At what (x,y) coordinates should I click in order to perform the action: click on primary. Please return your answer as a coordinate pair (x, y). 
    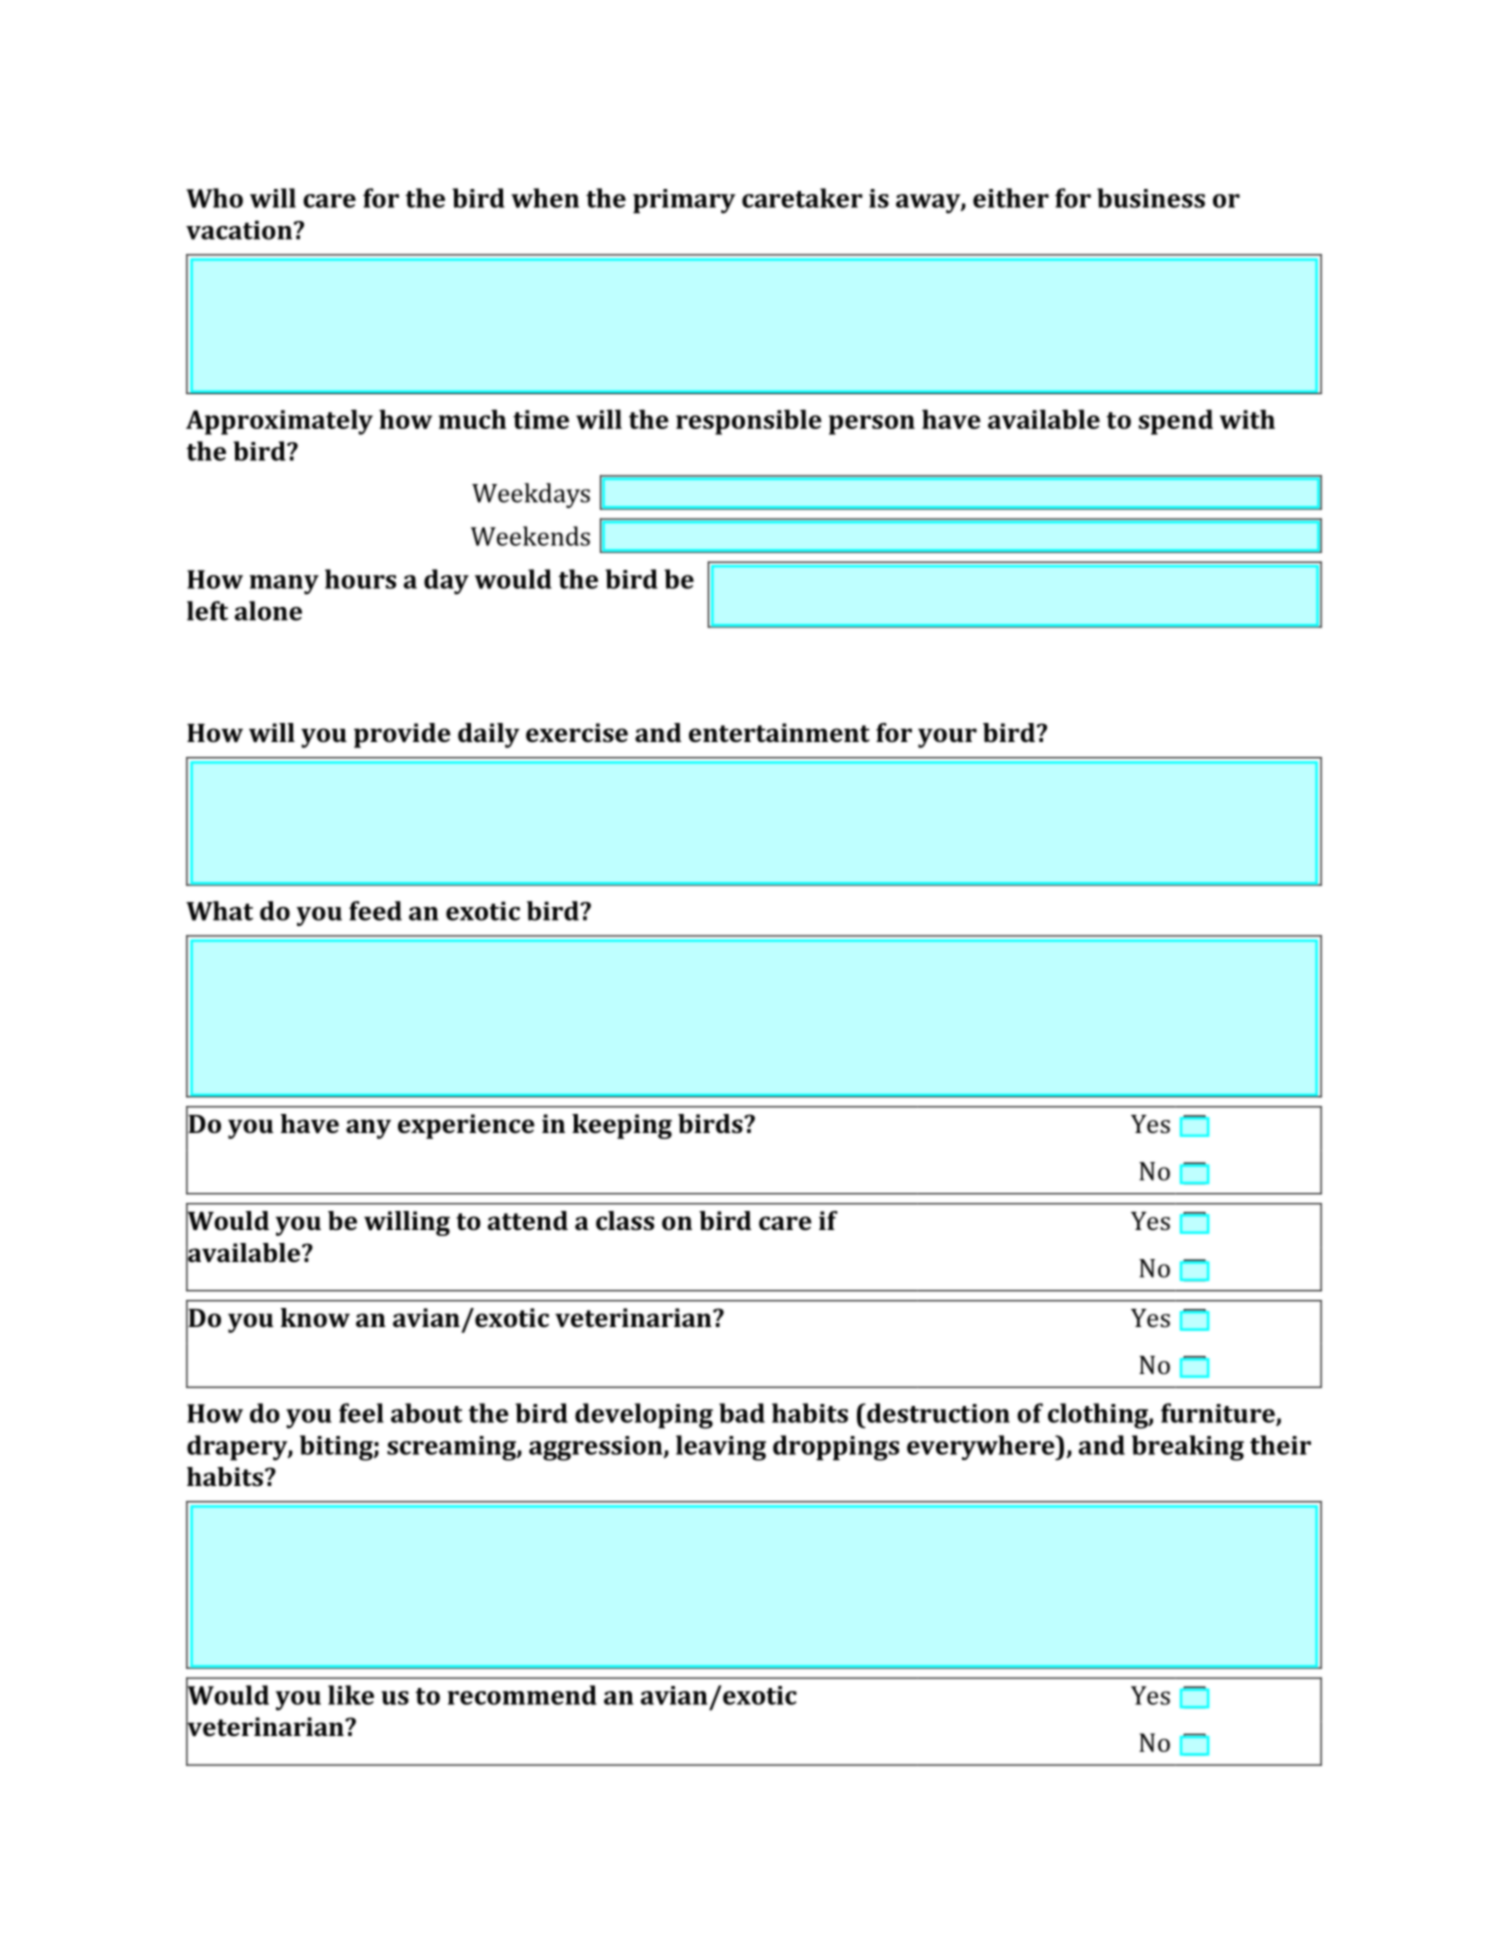
    Looking at the image, I should click on (684, 201).
